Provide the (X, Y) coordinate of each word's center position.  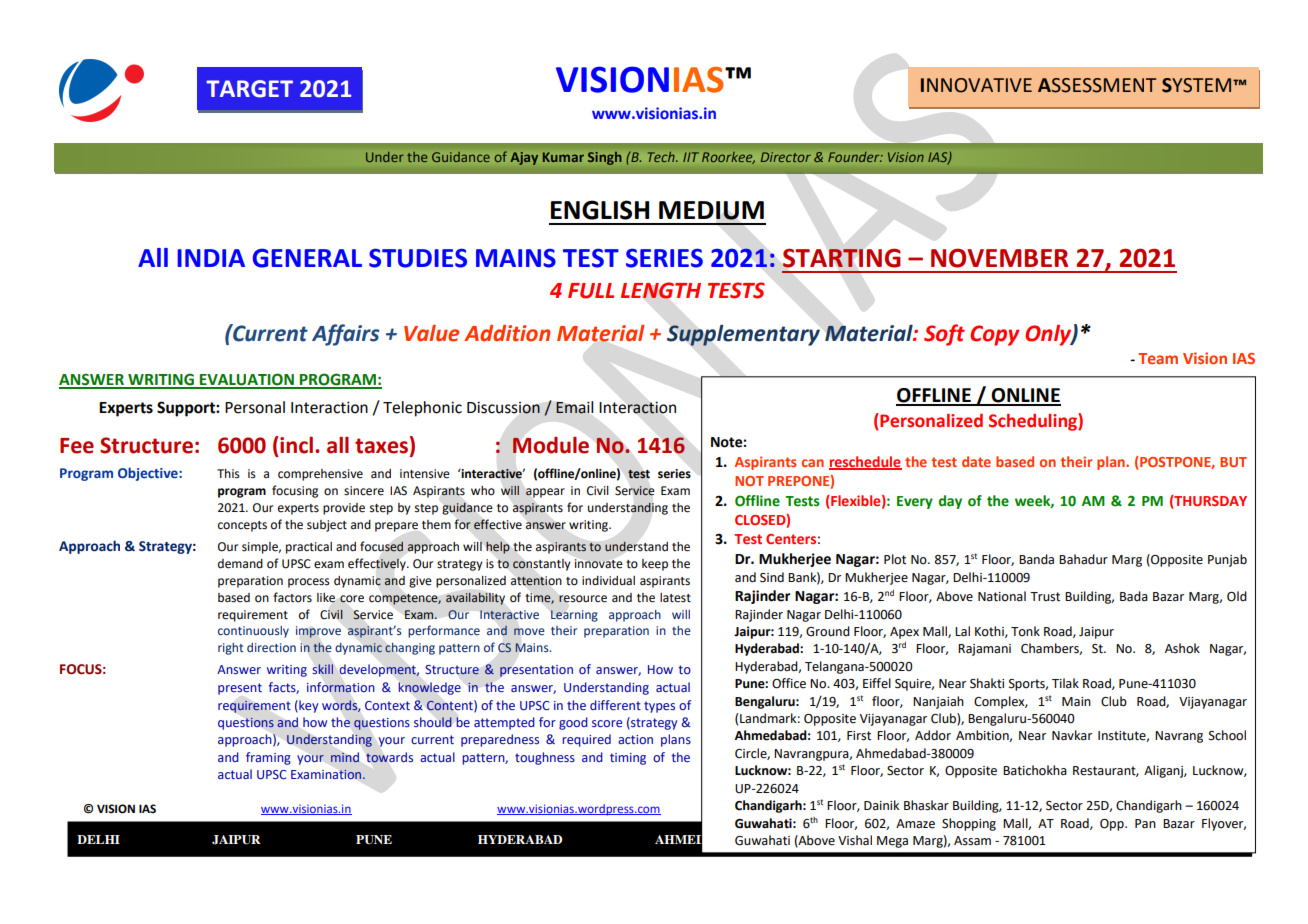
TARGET (249, 89)
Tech (662, 157)
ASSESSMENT (1097, 85)
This (228, 474)
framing (268, 758)
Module (551, 445)
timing (628, 759)
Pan (1145, 824)
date (976, 461)
